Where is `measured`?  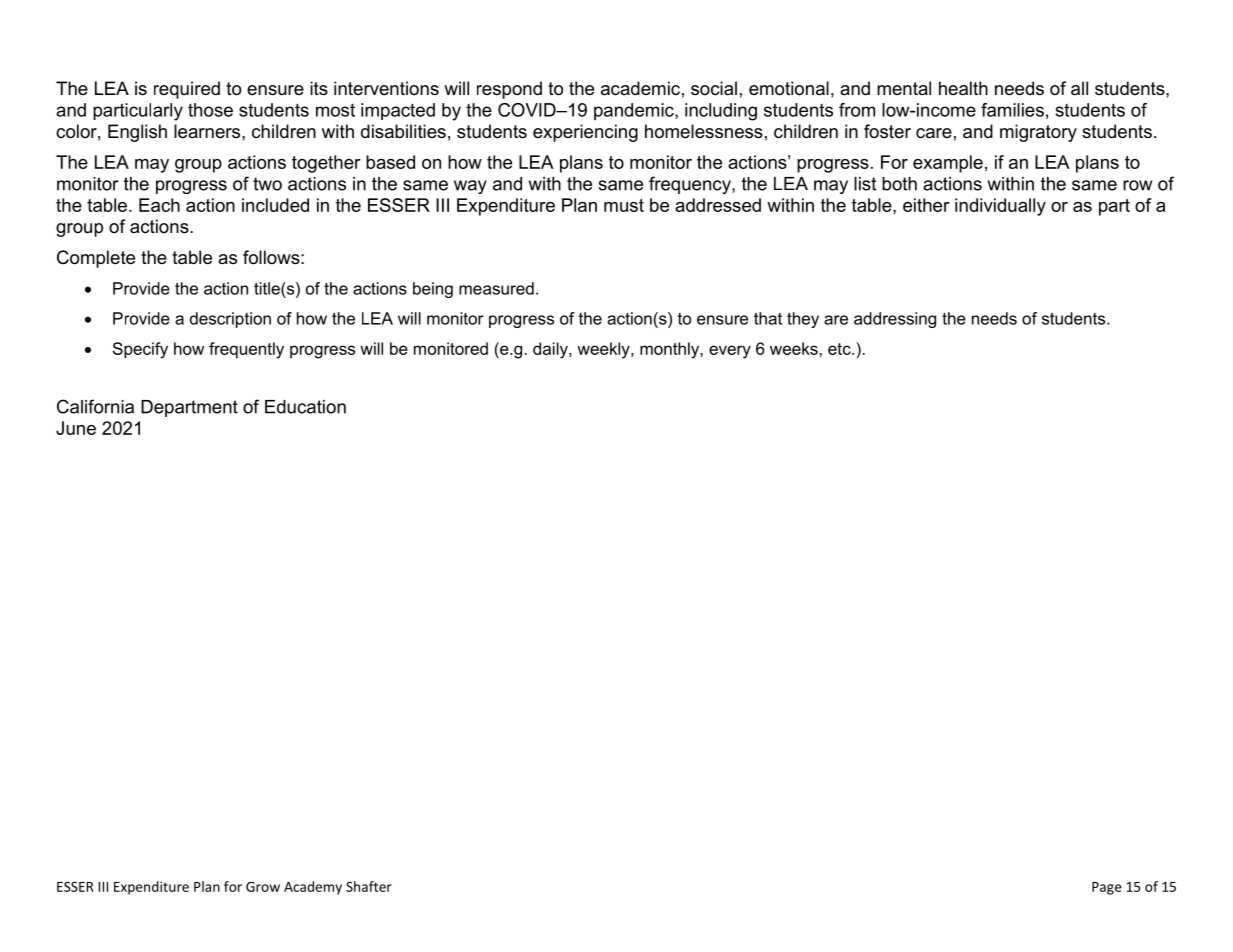
measured is located at coordinates (496, 288).
